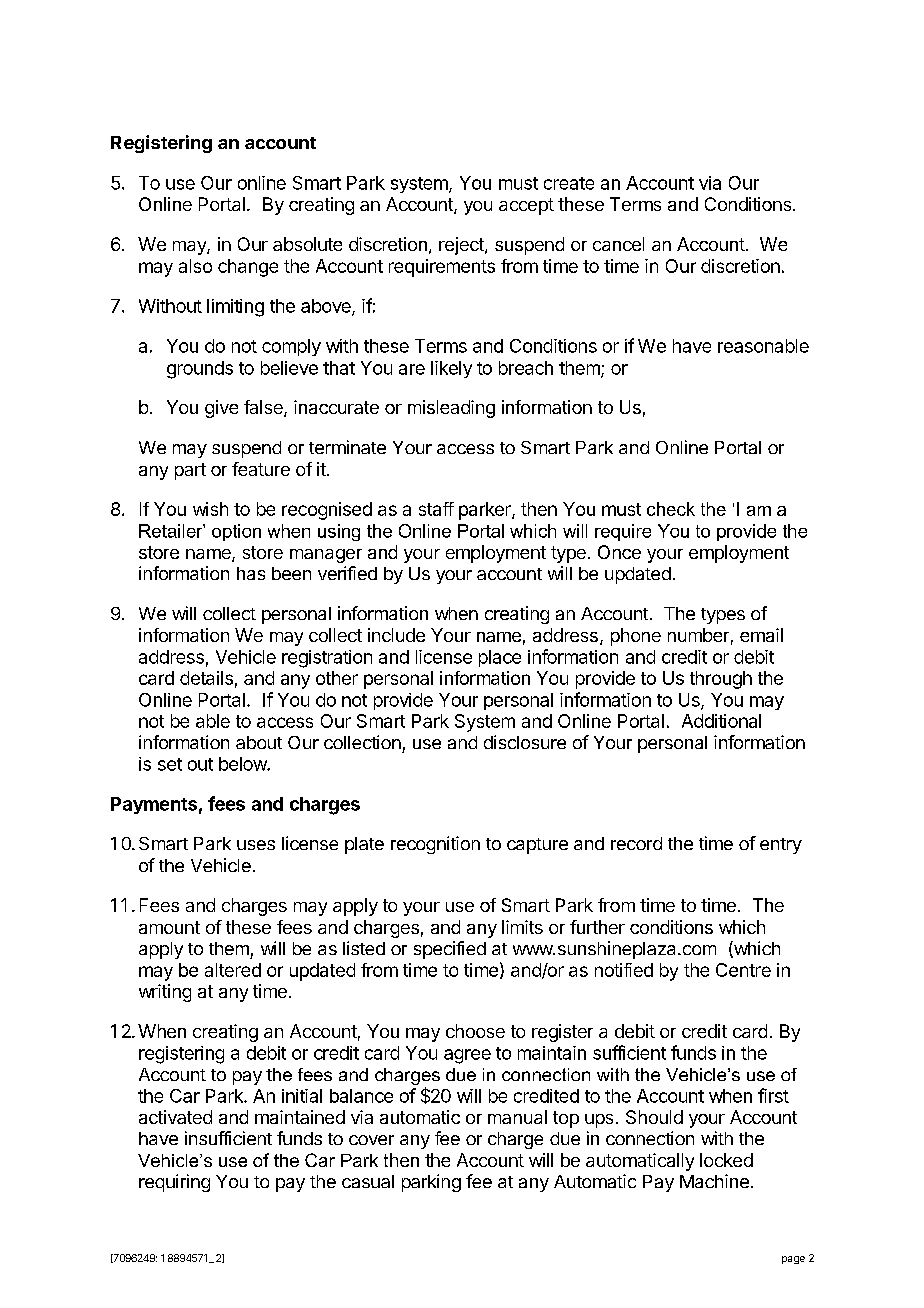  I want to click on about, so click(259, 742).
